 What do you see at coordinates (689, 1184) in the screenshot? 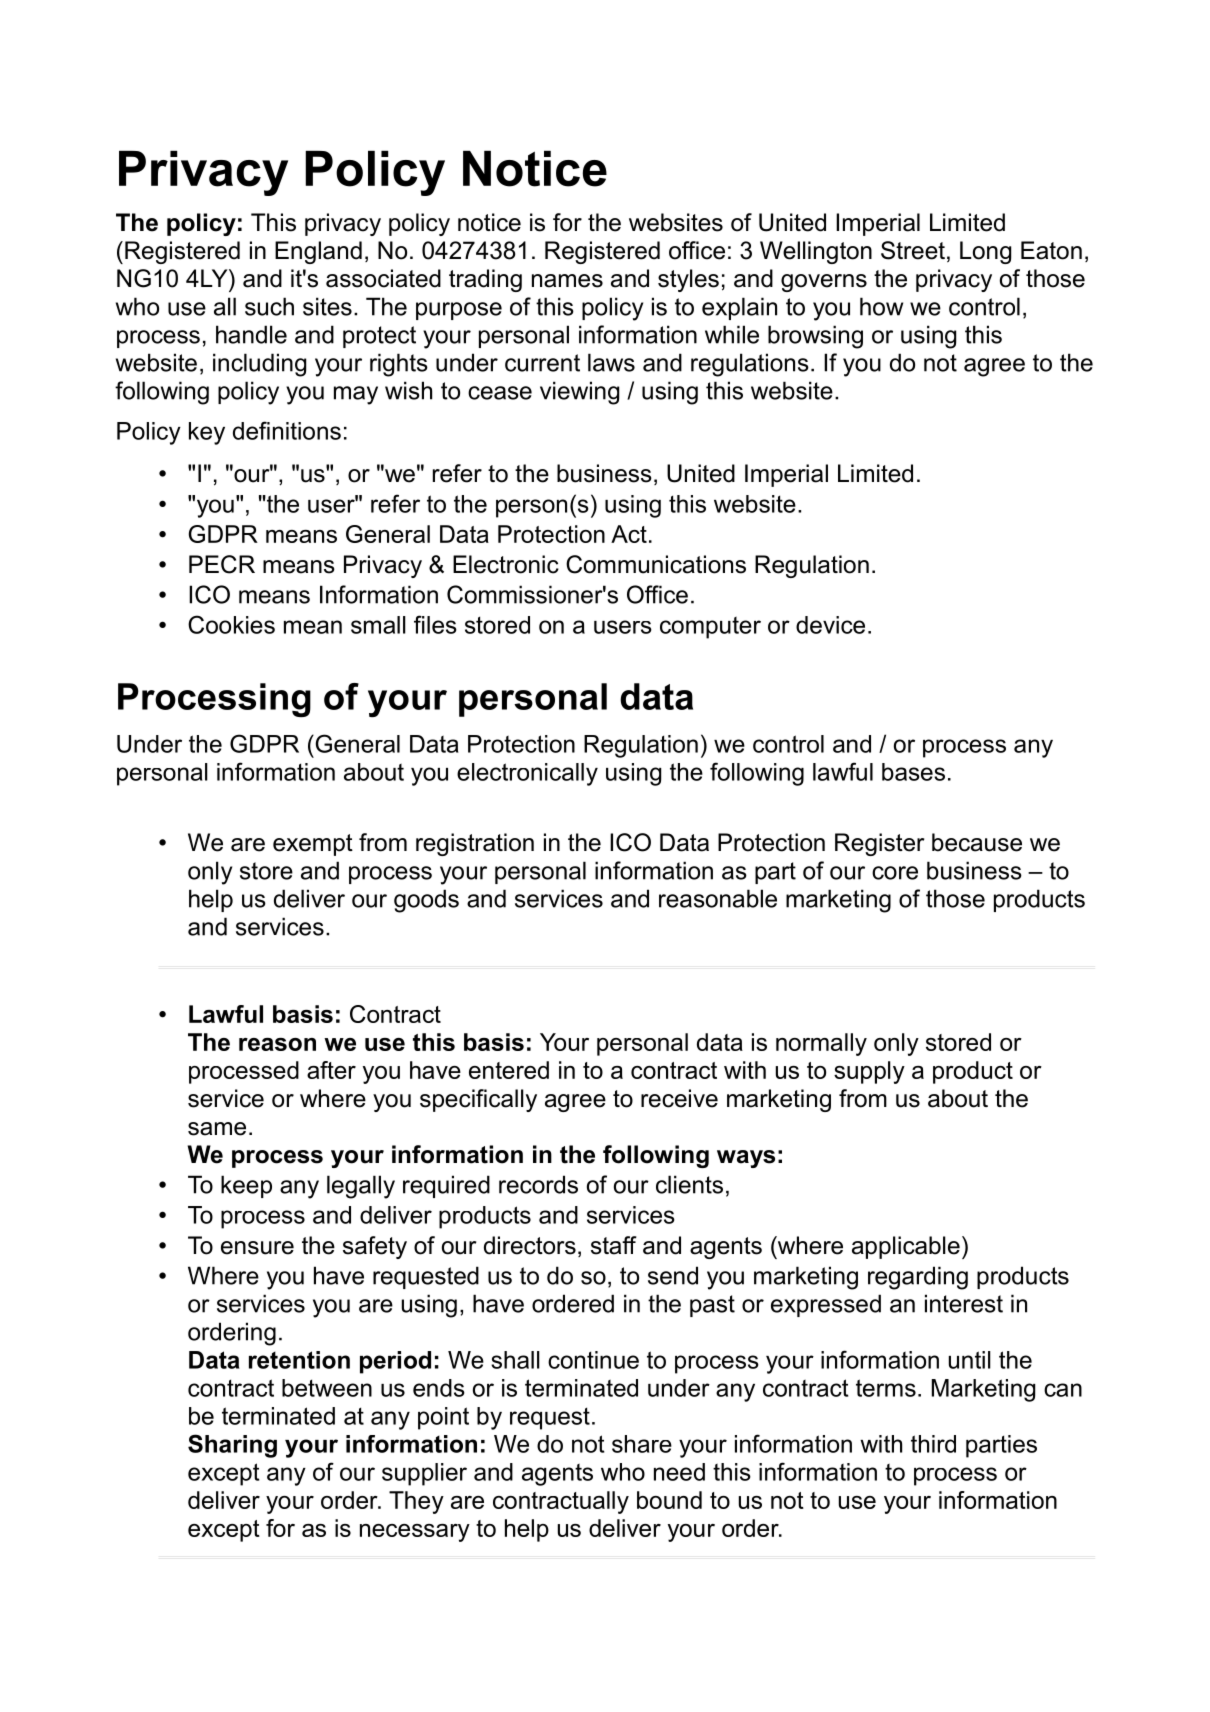
I see `clients` at bounding box center [689, 1184].
